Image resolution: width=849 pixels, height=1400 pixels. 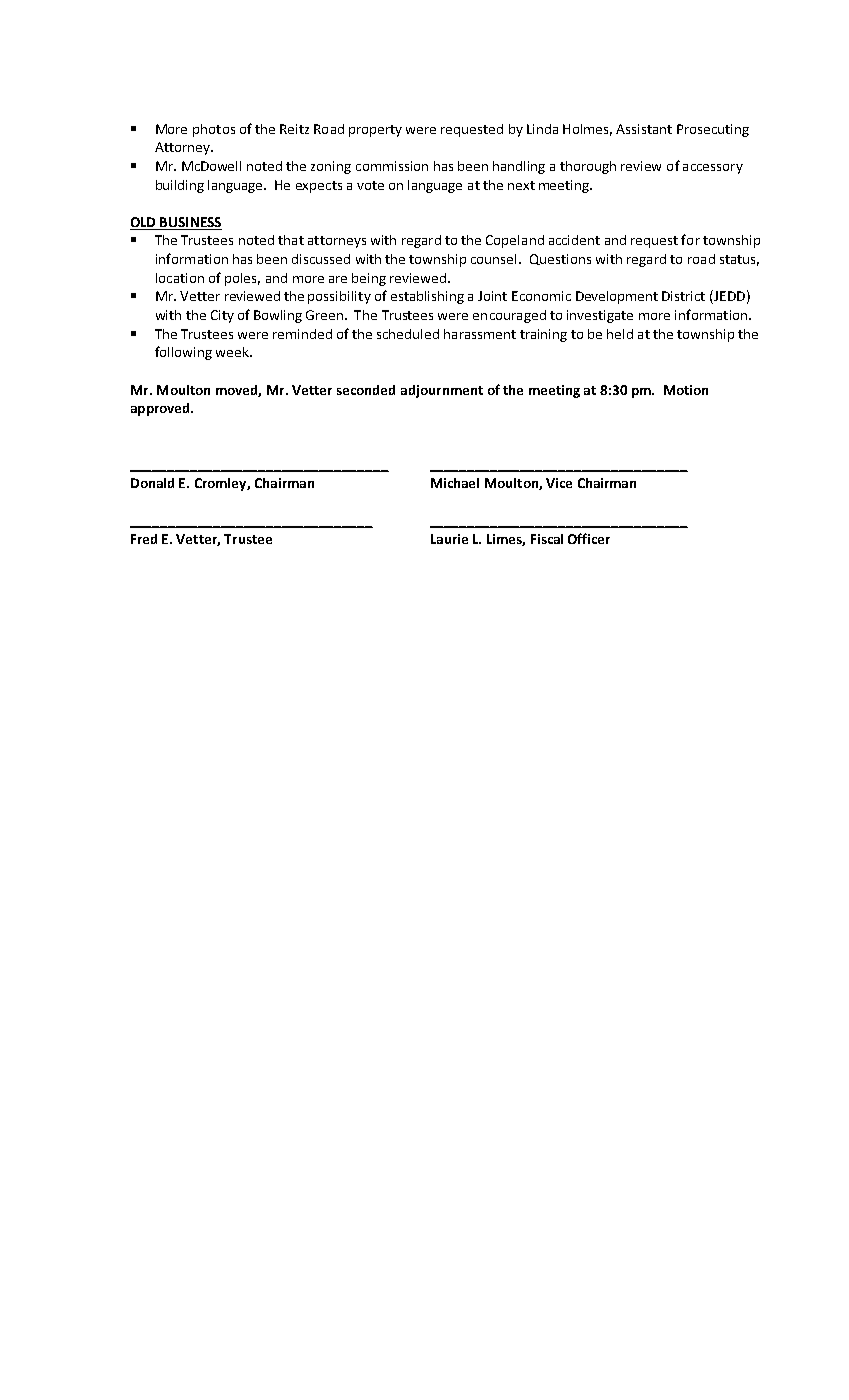 I want to click on Motion, so click(x=686, y=390).
